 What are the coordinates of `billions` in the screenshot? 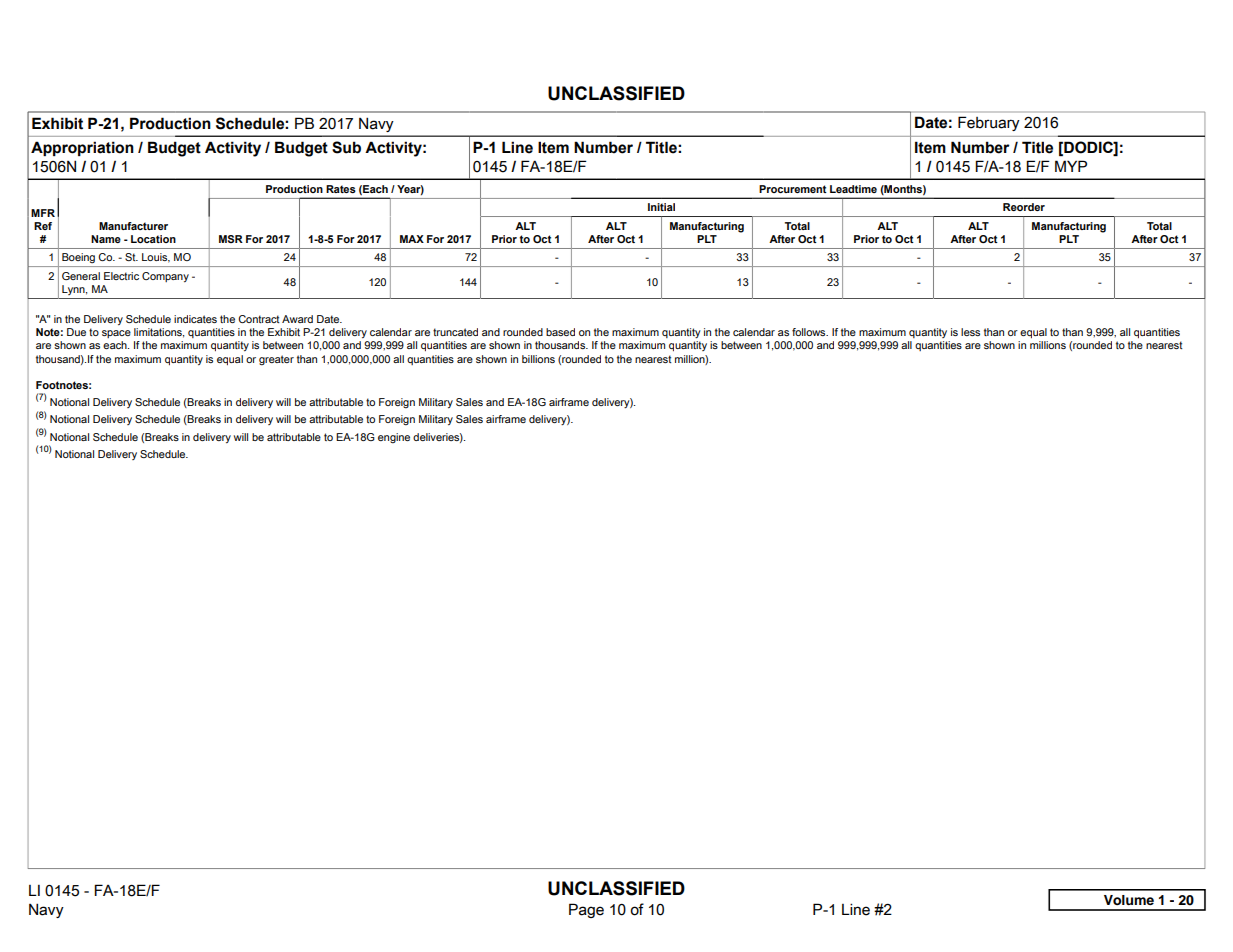 It's located at (538, 359).
